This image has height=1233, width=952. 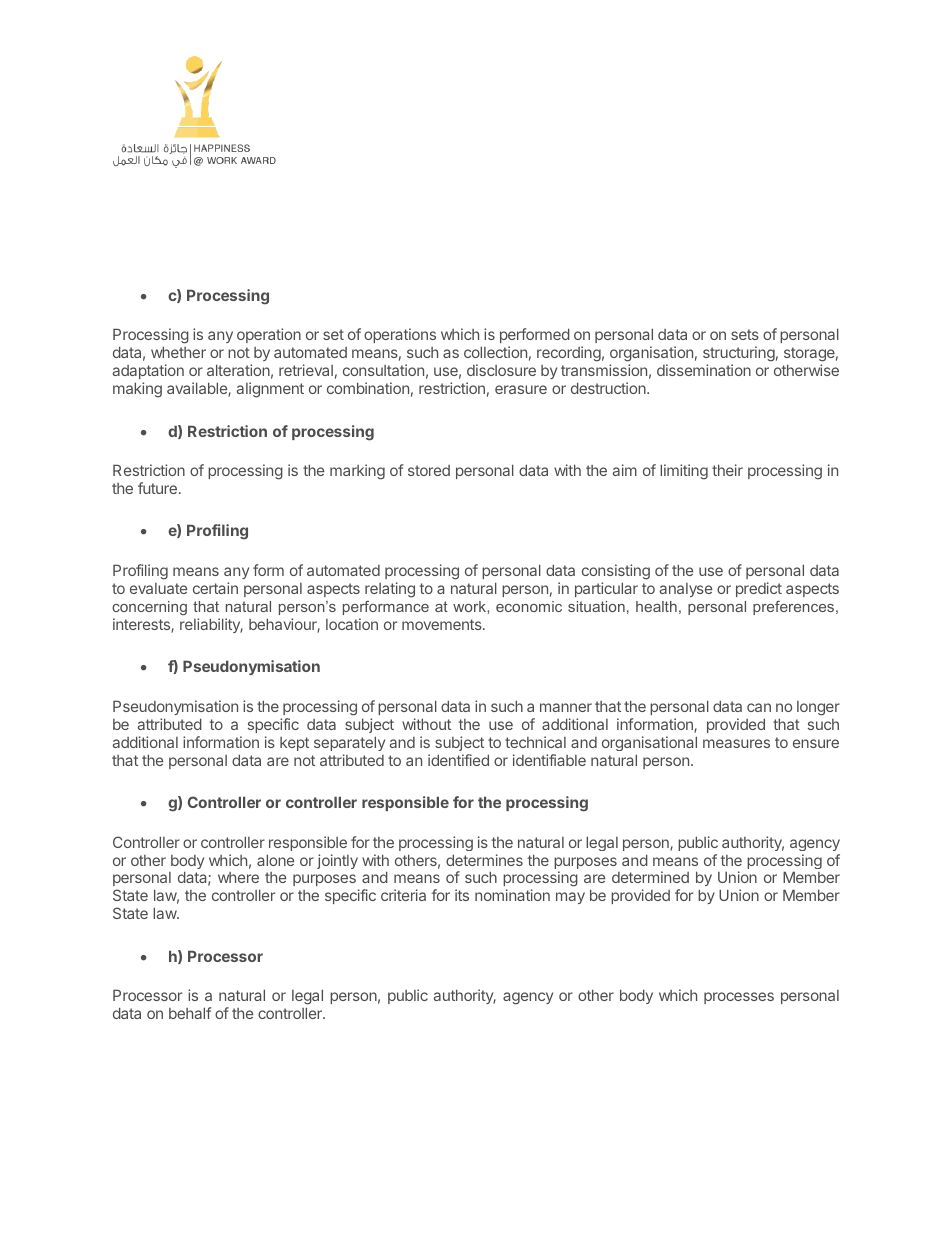 What do you see at coordinates (215, 588) in the image?
I see `certain` at bounding box center [215, 588].
